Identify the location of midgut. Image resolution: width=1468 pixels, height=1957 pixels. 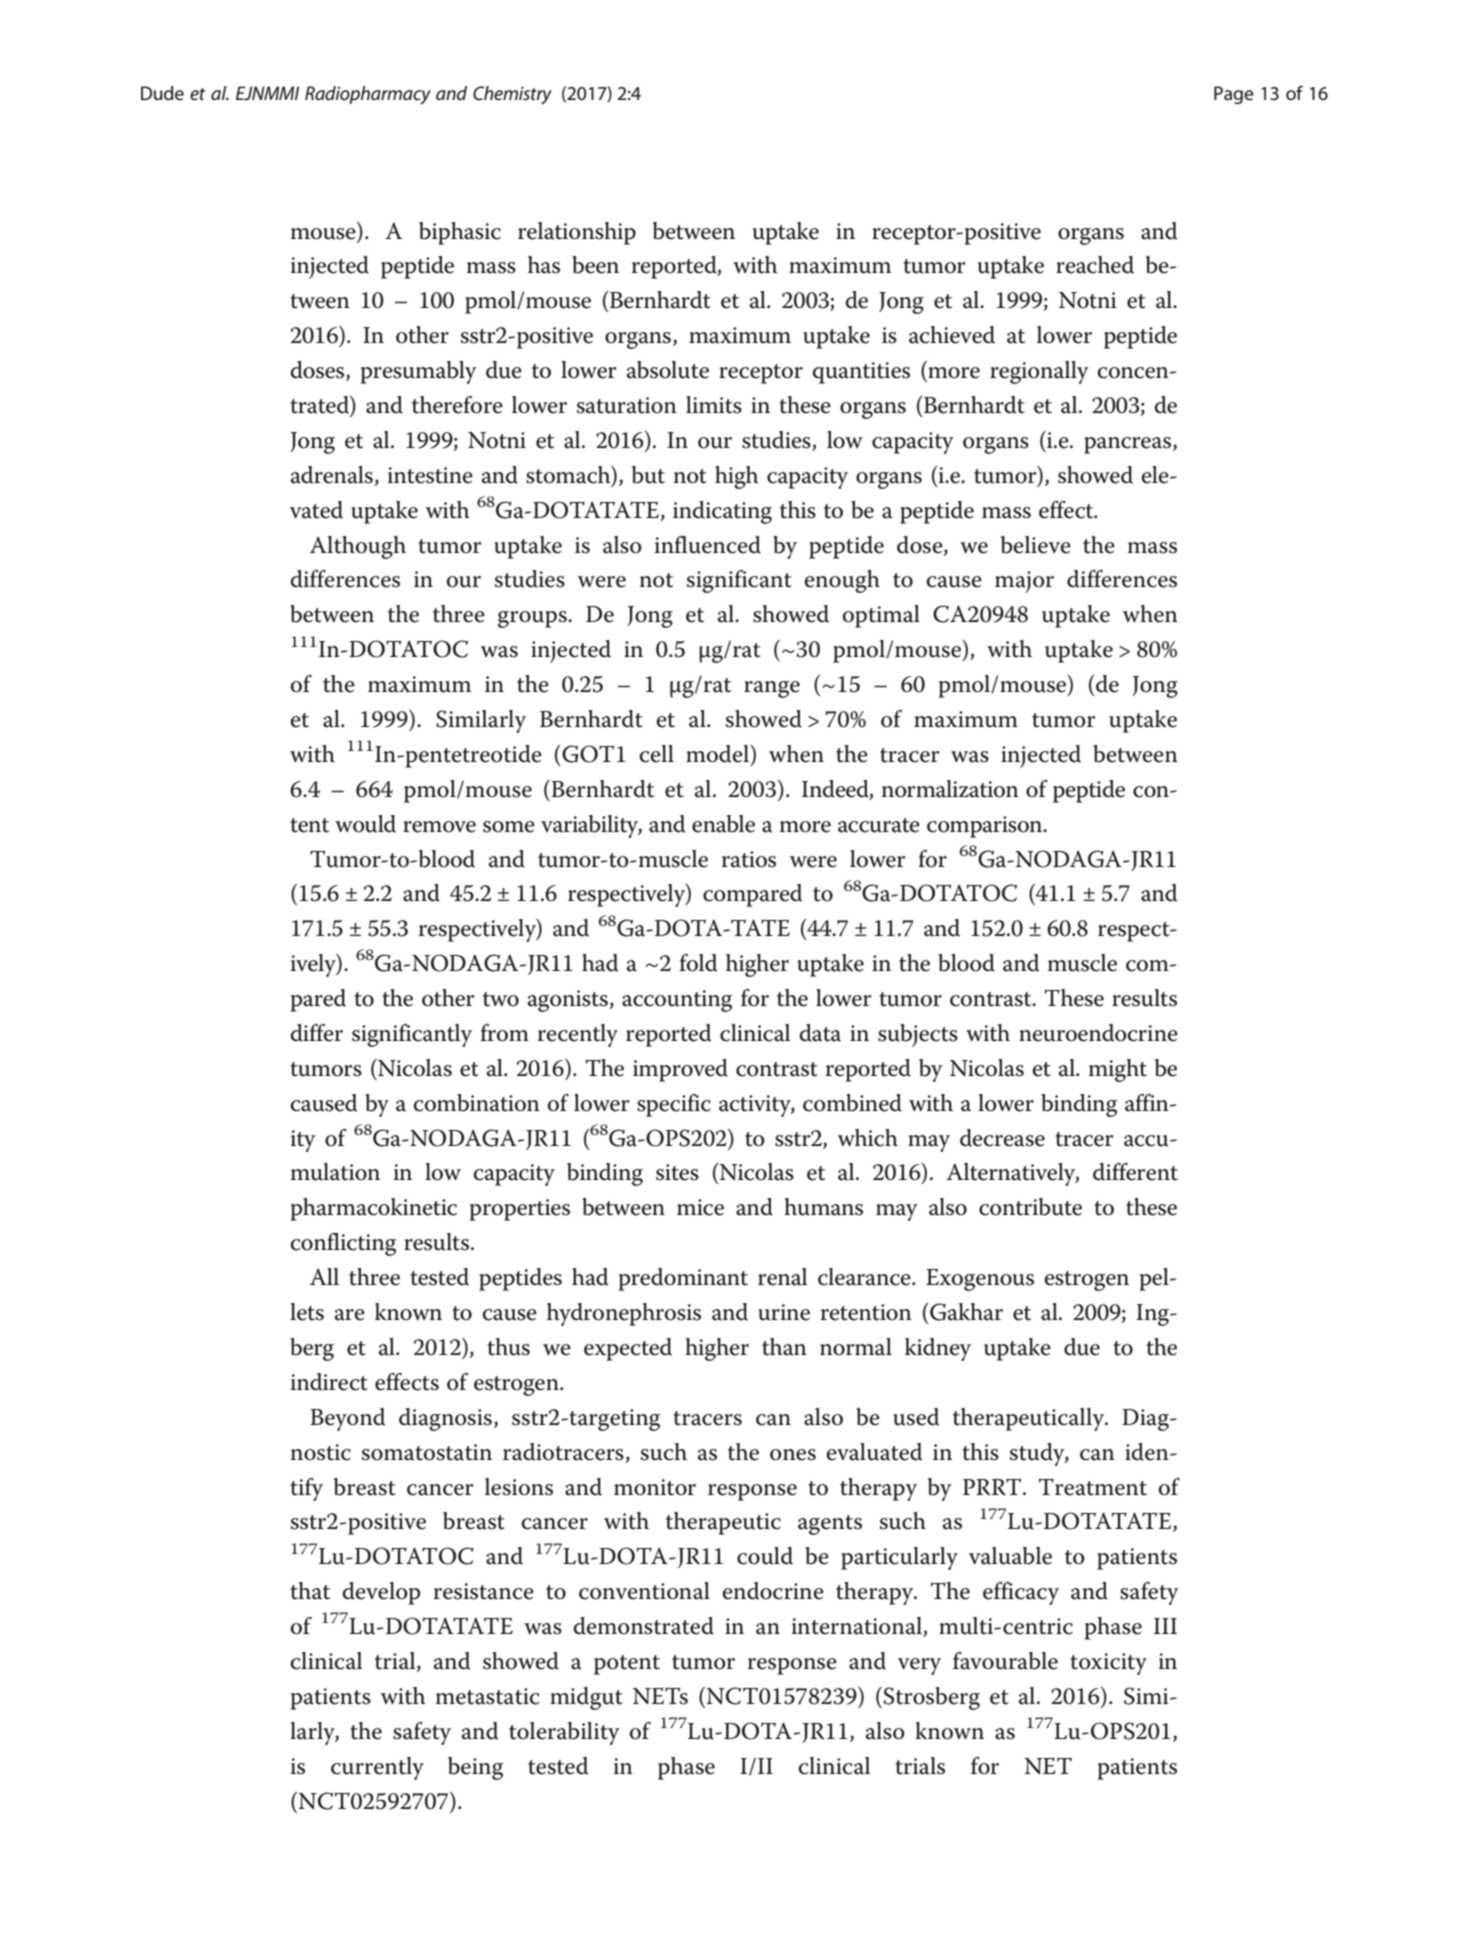
(586, 1698).
